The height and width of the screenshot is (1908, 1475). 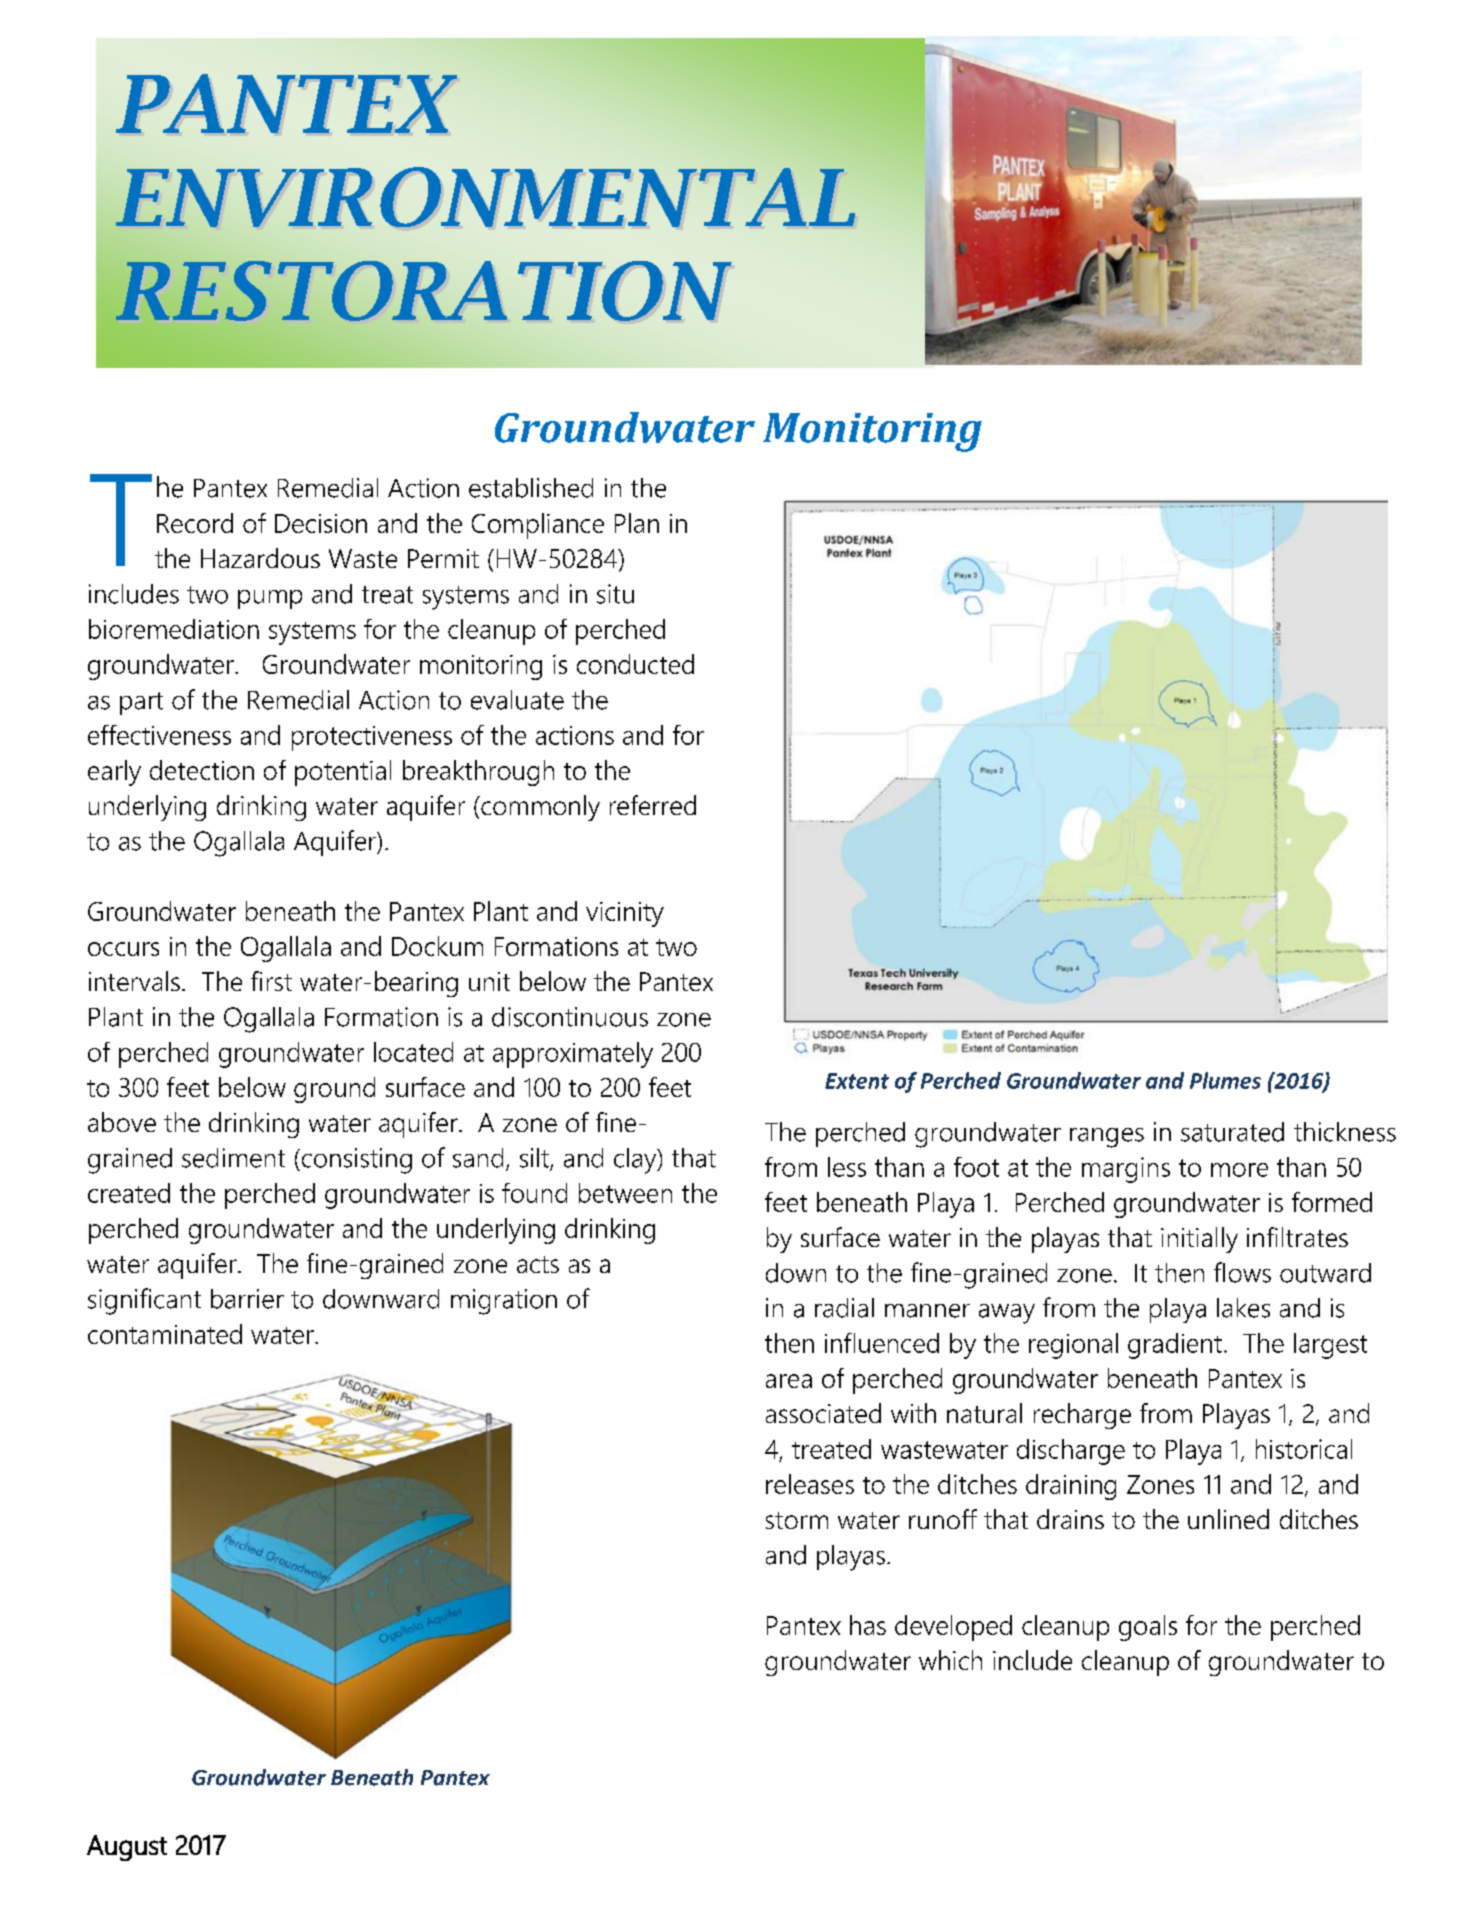 What do you see at coordinates (260, 558) in the screenshot?
I see `Hazardous` at bounding box center [260, 558].
